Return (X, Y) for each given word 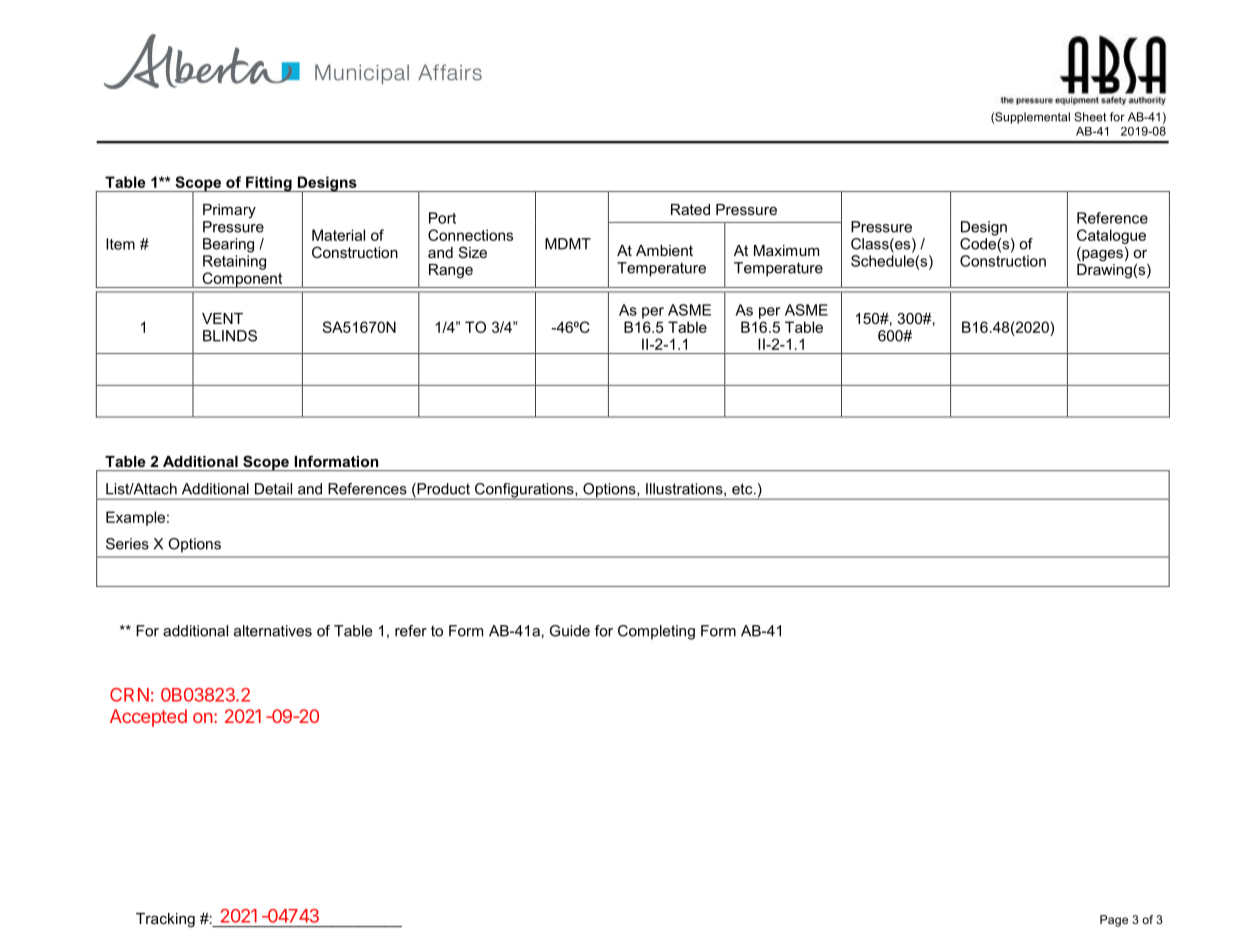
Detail (273, 489)
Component (242, 280)
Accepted (148, 718)
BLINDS (230, 336)
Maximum (786, 250)
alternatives (273, 631)
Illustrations (685, 489)
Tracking (165, 920)
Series (127, 544)
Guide (570, 631)
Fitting (269, 184)
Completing (656, 632)
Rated (690, 209)
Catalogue (1111, 236)
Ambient (664, 250)
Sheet (1090, 117)
